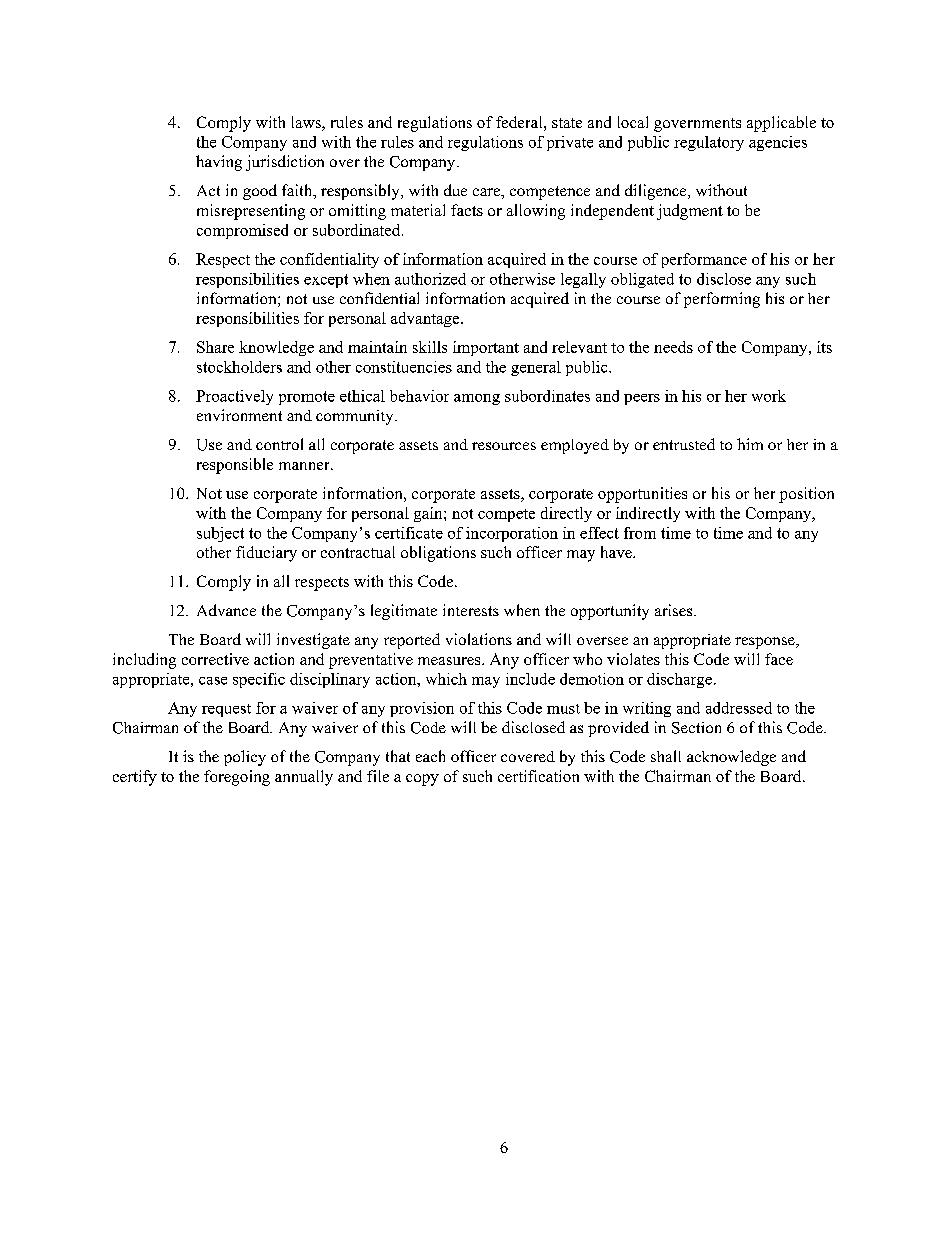 Image resolution: width=952 pixels, height=1233 pixels. Describe the element at coordinates (750, 444) in the screenshot. I see `him` at that location.
